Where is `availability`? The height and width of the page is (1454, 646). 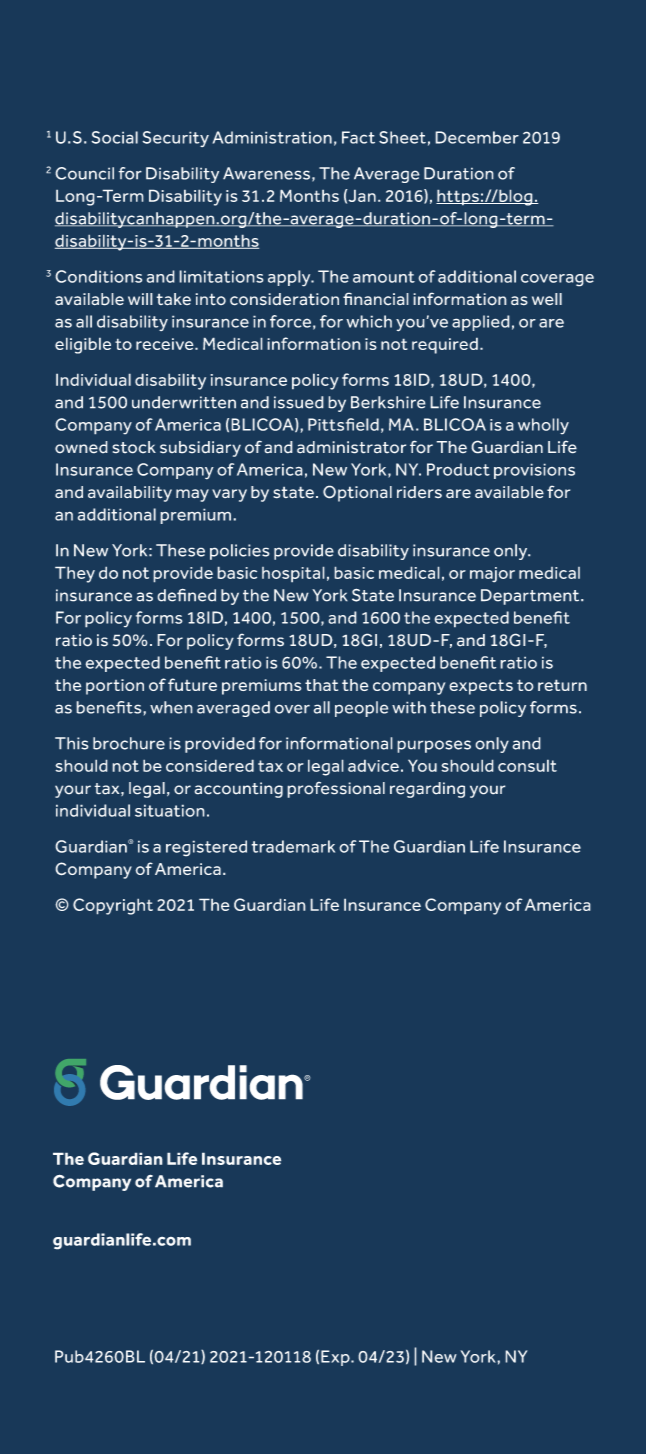 availability is located at coordinates (130, 494).
